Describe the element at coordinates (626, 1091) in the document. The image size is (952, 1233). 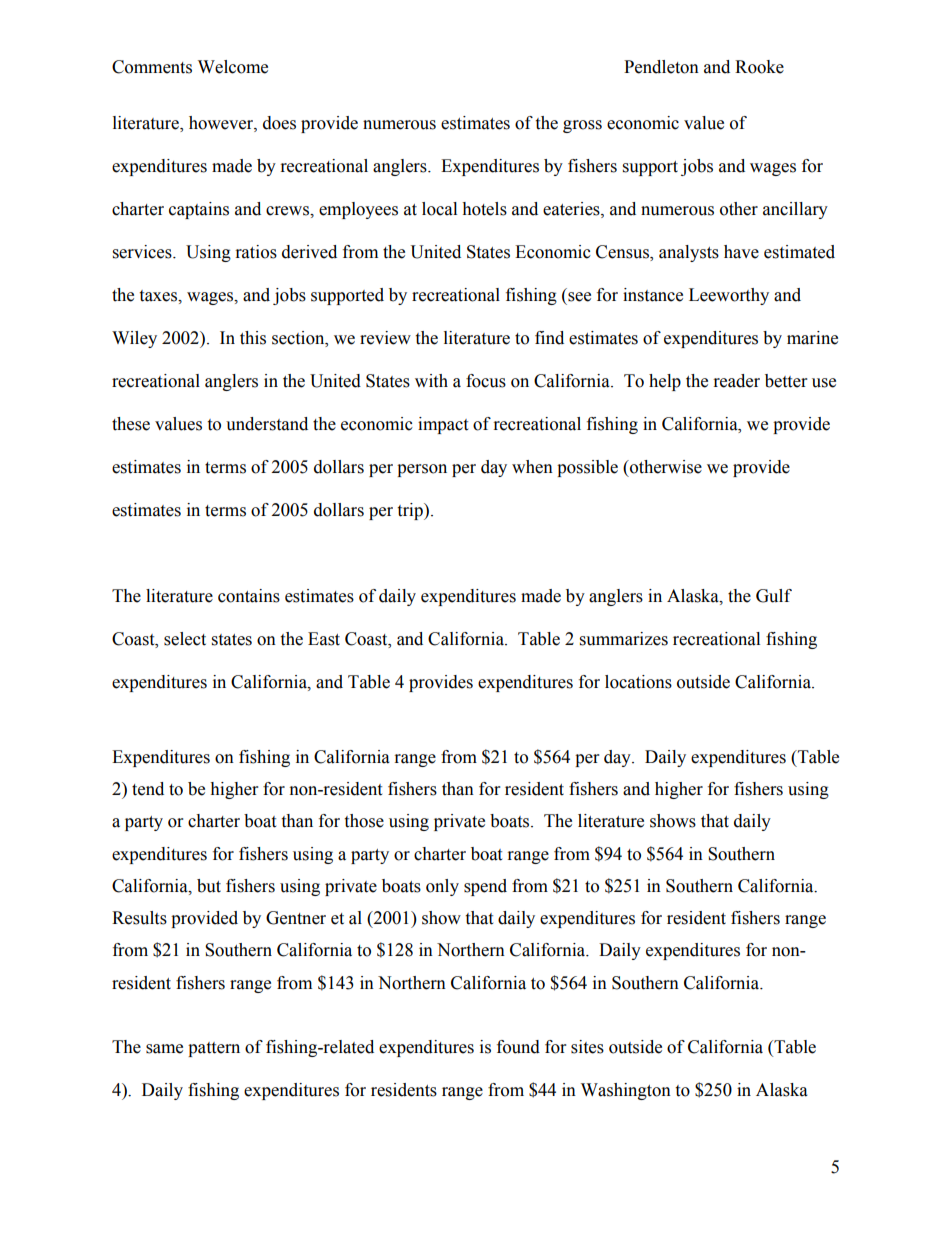
I see `Washington` at that location.
